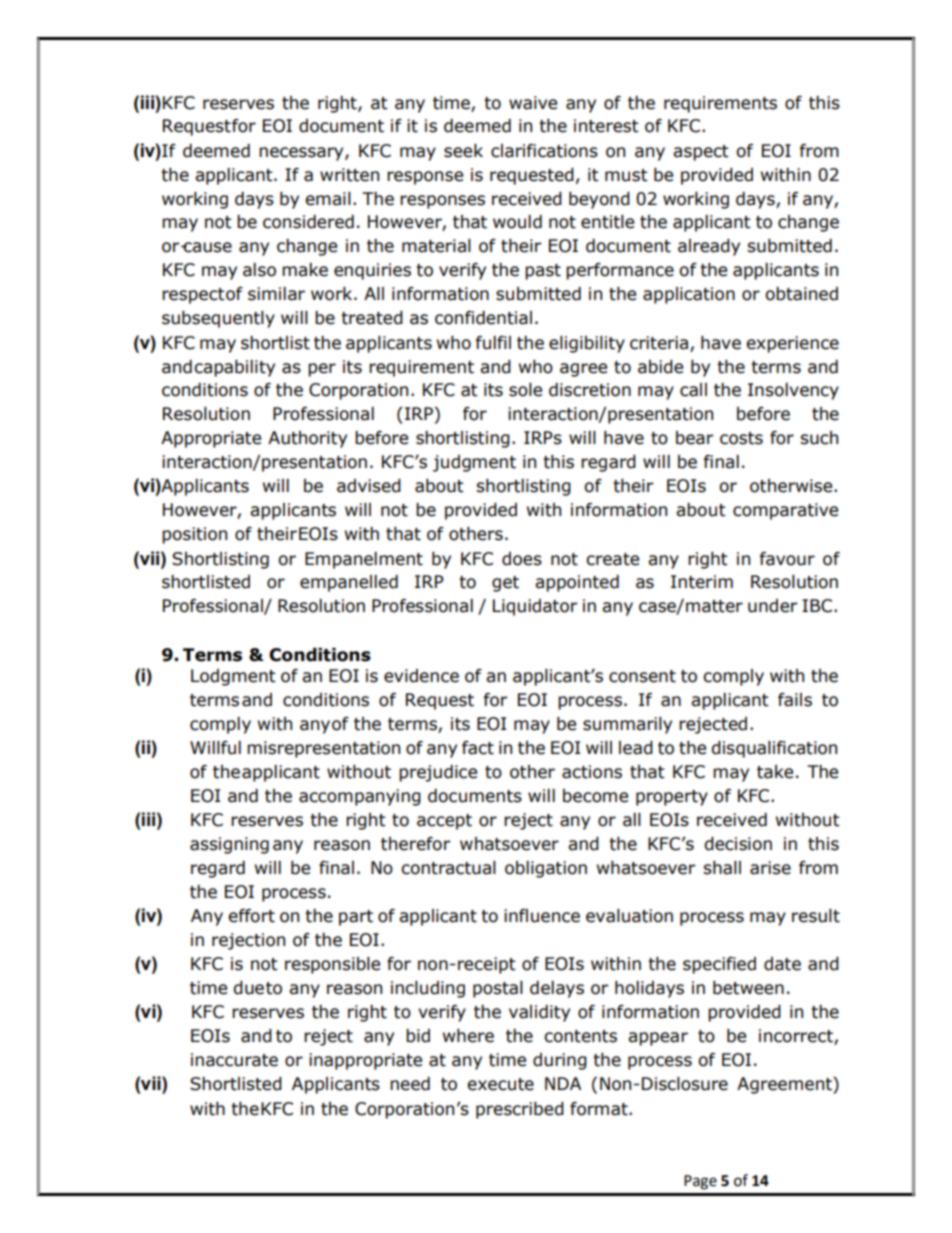  Describe the element at coordinates (307, 439) in the image. I see `Authority` at that location.
